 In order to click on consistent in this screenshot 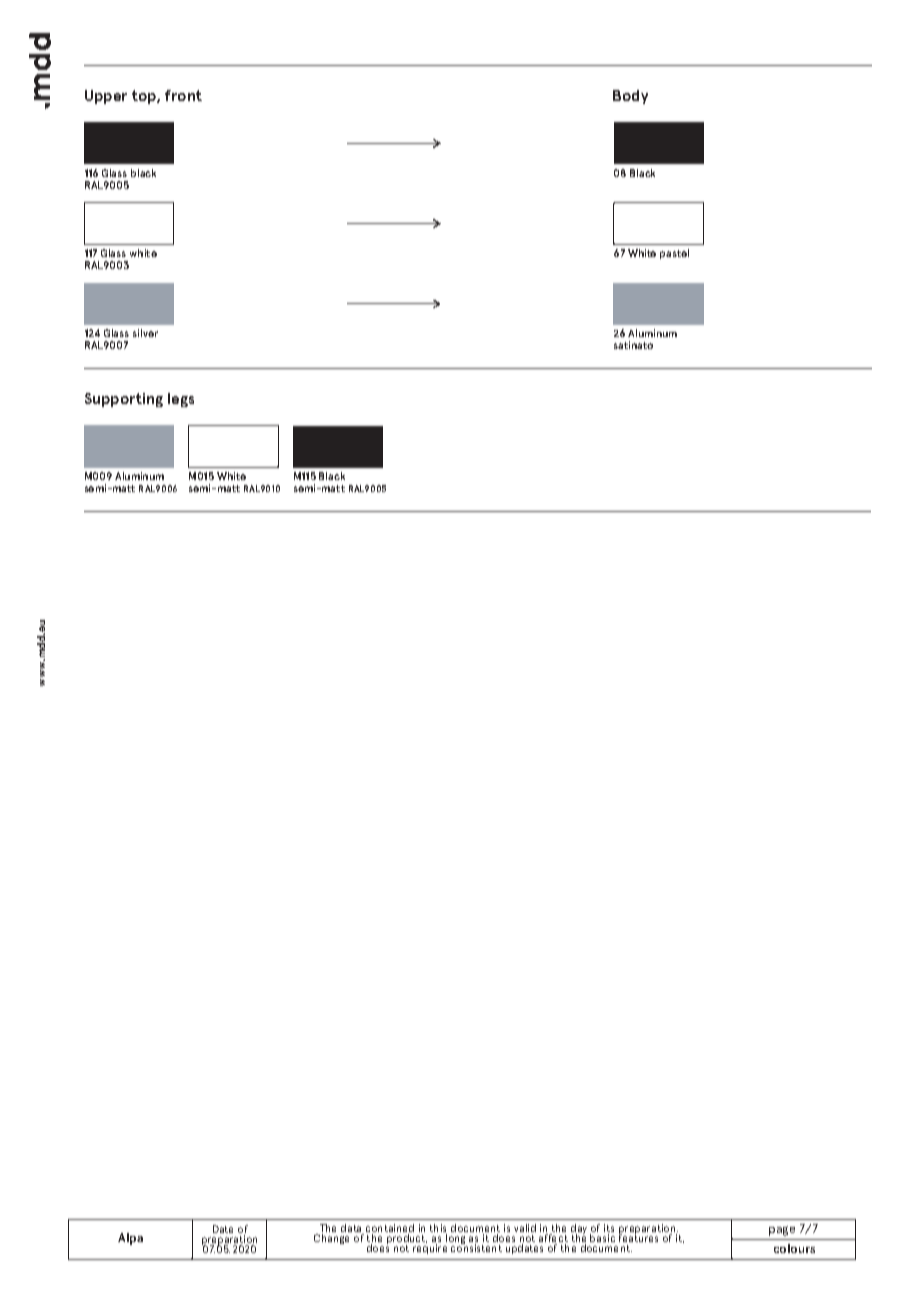, I will do `click(476, 1247)`.
